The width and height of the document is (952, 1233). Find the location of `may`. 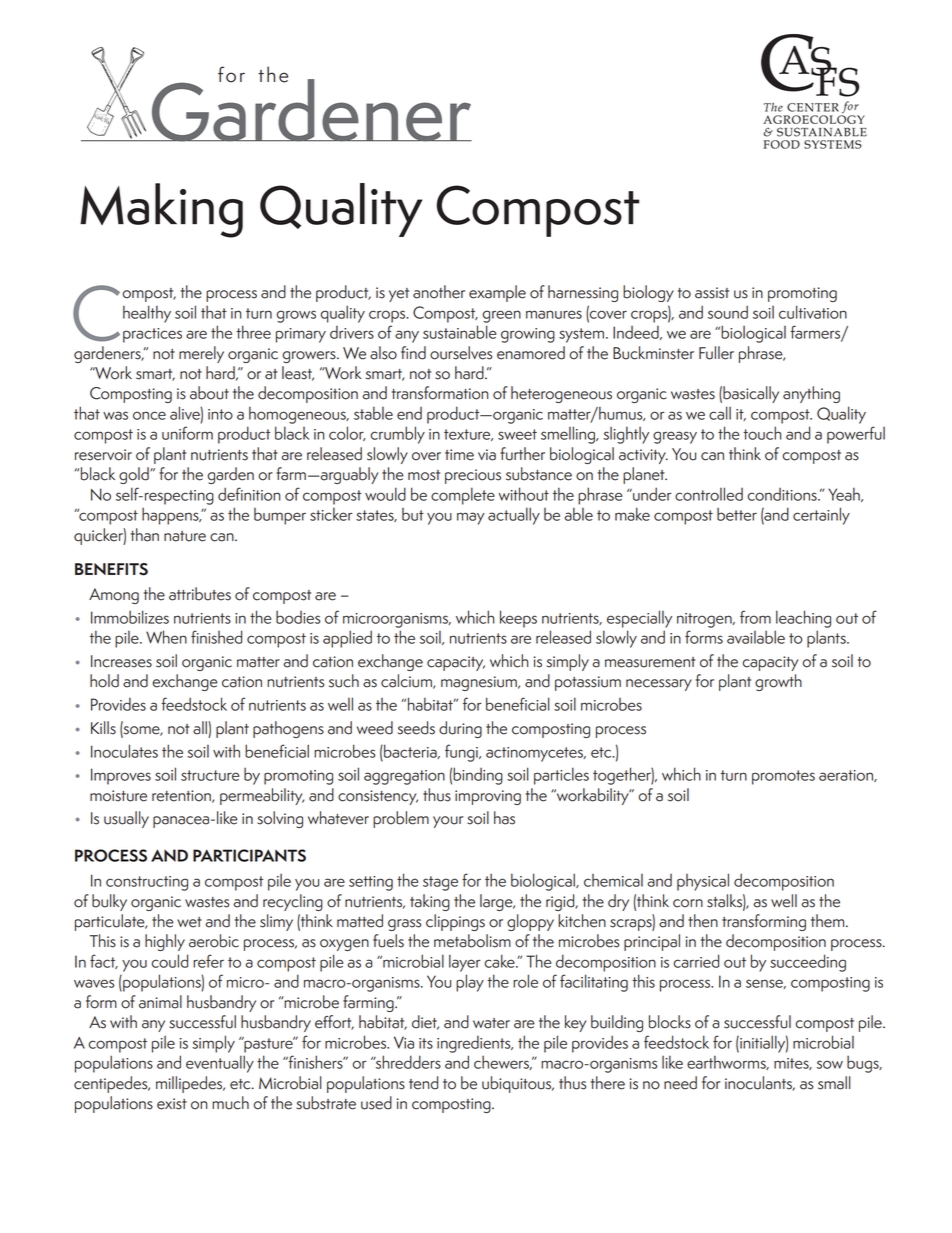

may is located at coordinates (471, 518).
